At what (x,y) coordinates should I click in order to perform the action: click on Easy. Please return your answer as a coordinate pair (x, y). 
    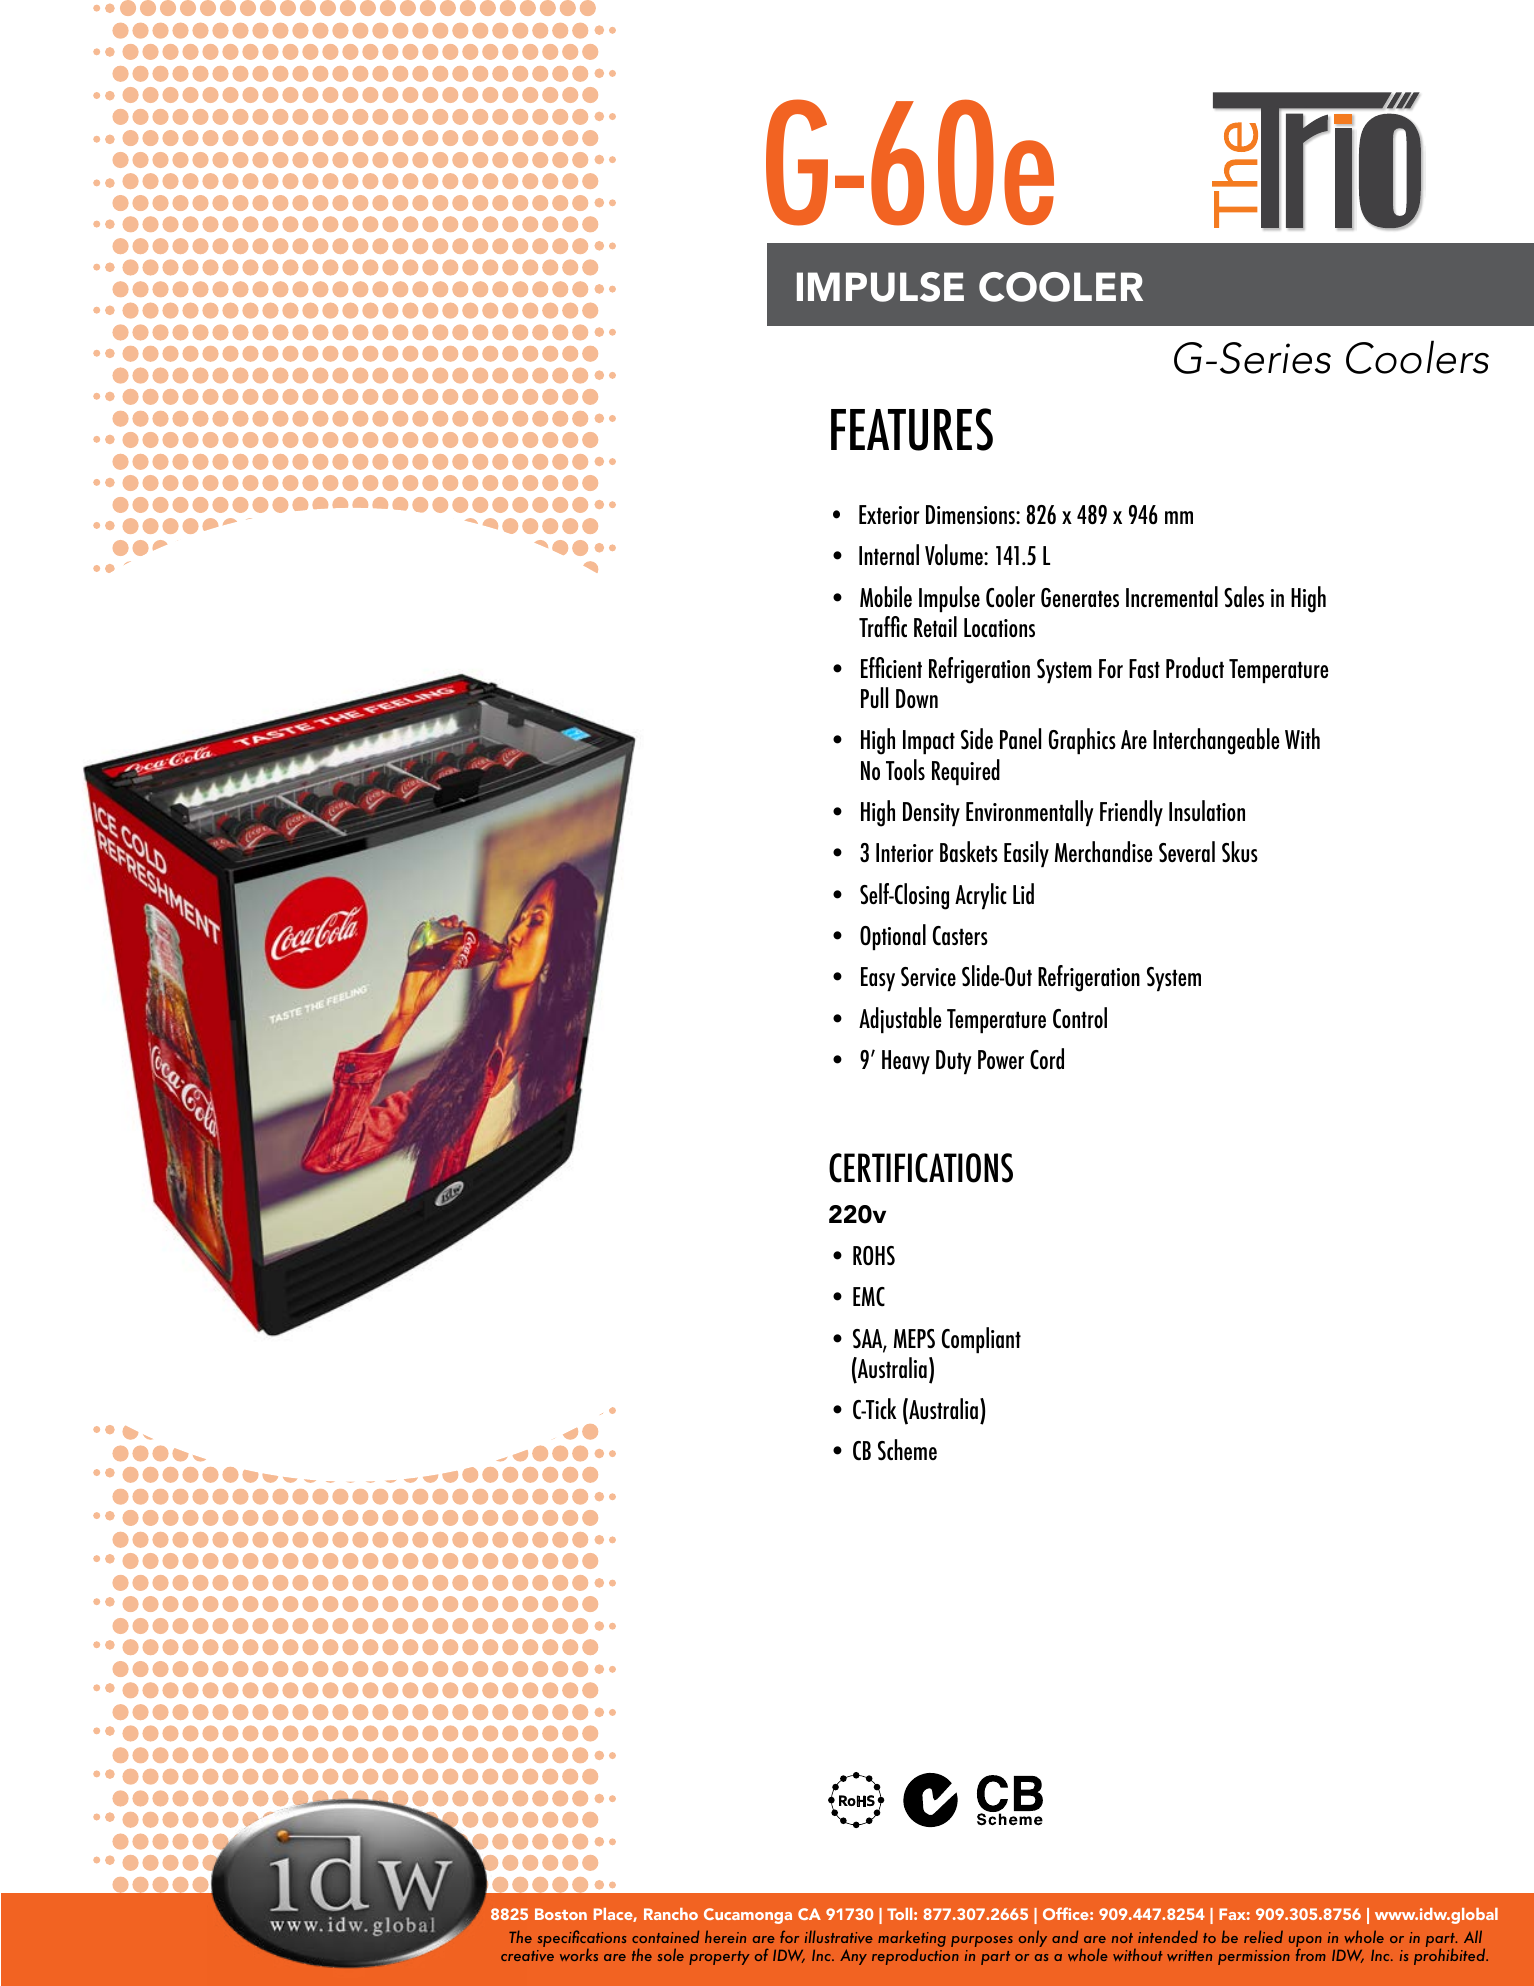
    Looking at the image, I should click on (878, 979).
